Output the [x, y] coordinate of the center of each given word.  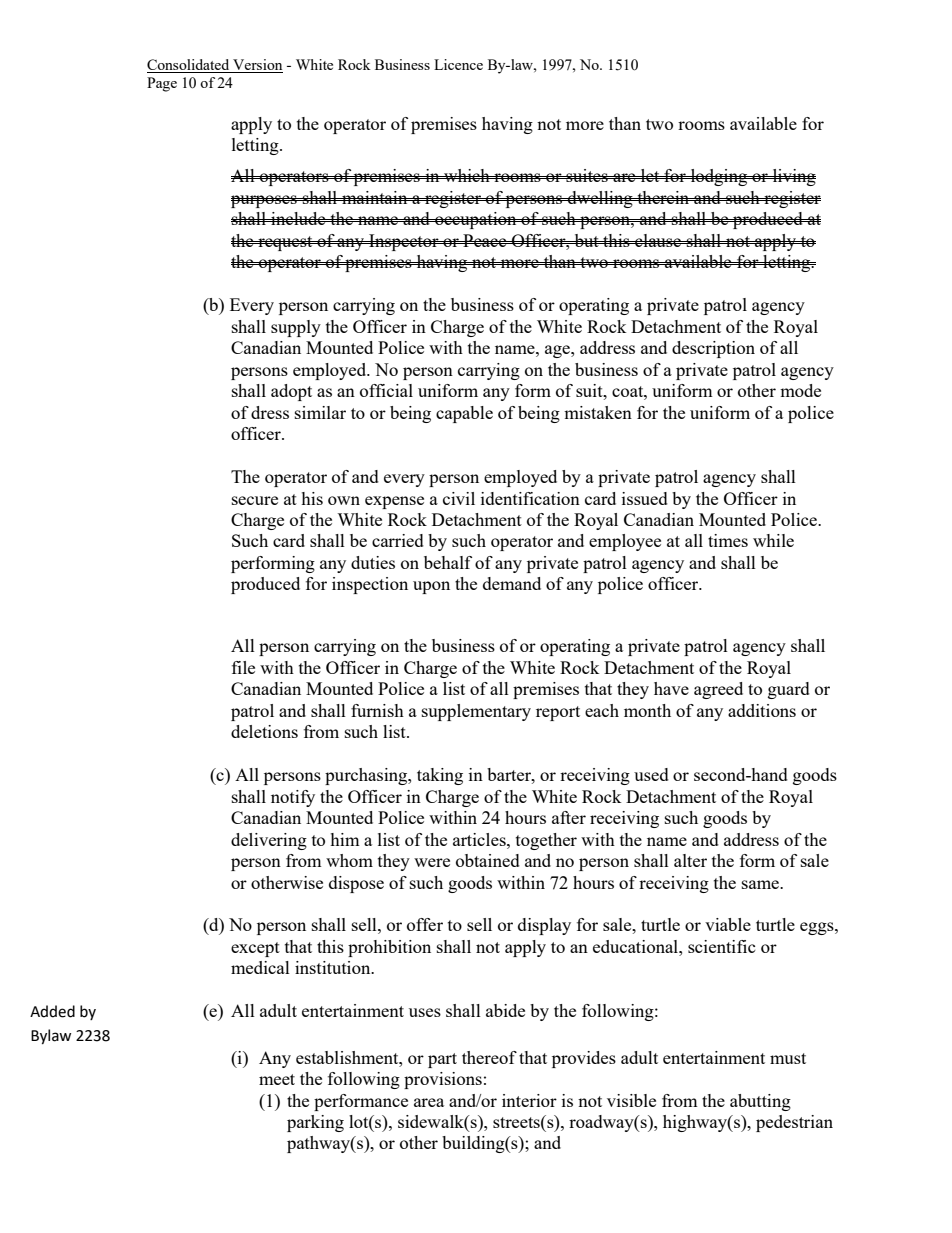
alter [690, 860]
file [243, 667]
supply [296, 328]
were [432, 862]
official [386, 390]
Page [162, 84]
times [728, 540]
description [713, 349]
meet [277, 1079]
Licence [458, 64]
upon [431, 587]
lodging [719, 177]
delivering [269, 841]
